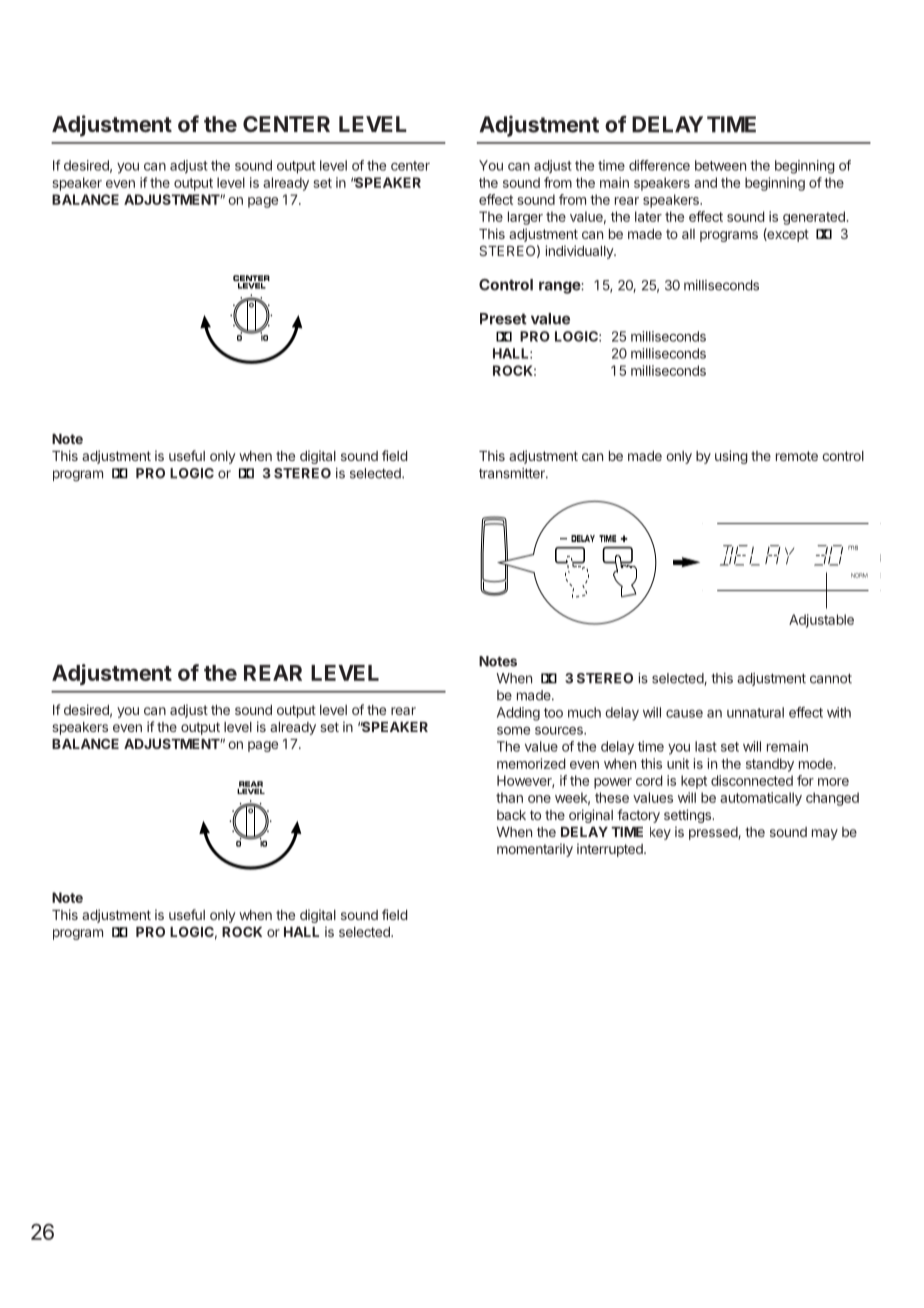  I want to click on generated, so click(814, 218).
